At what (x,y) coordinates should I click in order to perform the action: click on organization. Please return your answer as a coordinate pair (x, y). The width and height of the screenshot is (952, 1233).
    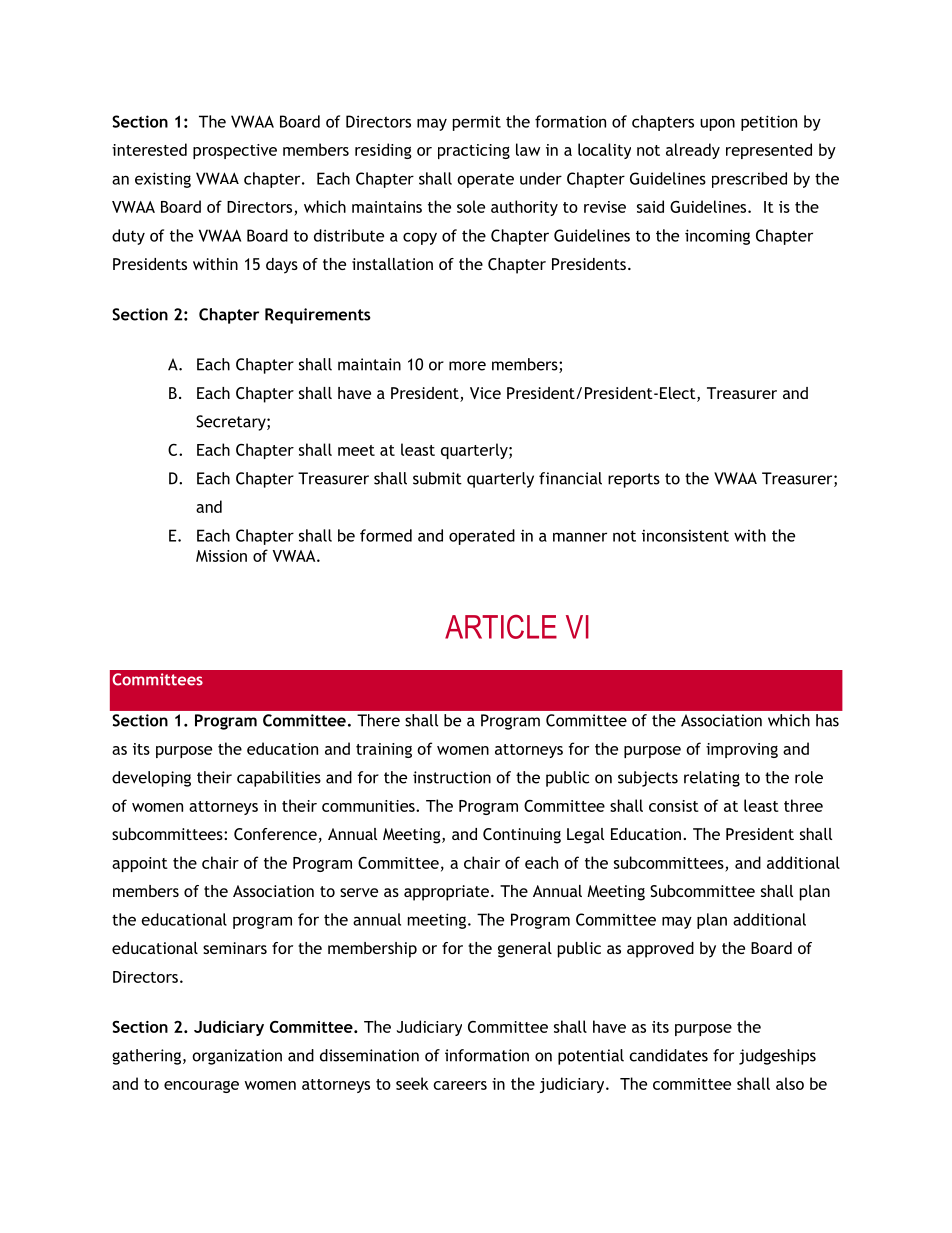
    Looking at the image, I should click on (237, 1057).
